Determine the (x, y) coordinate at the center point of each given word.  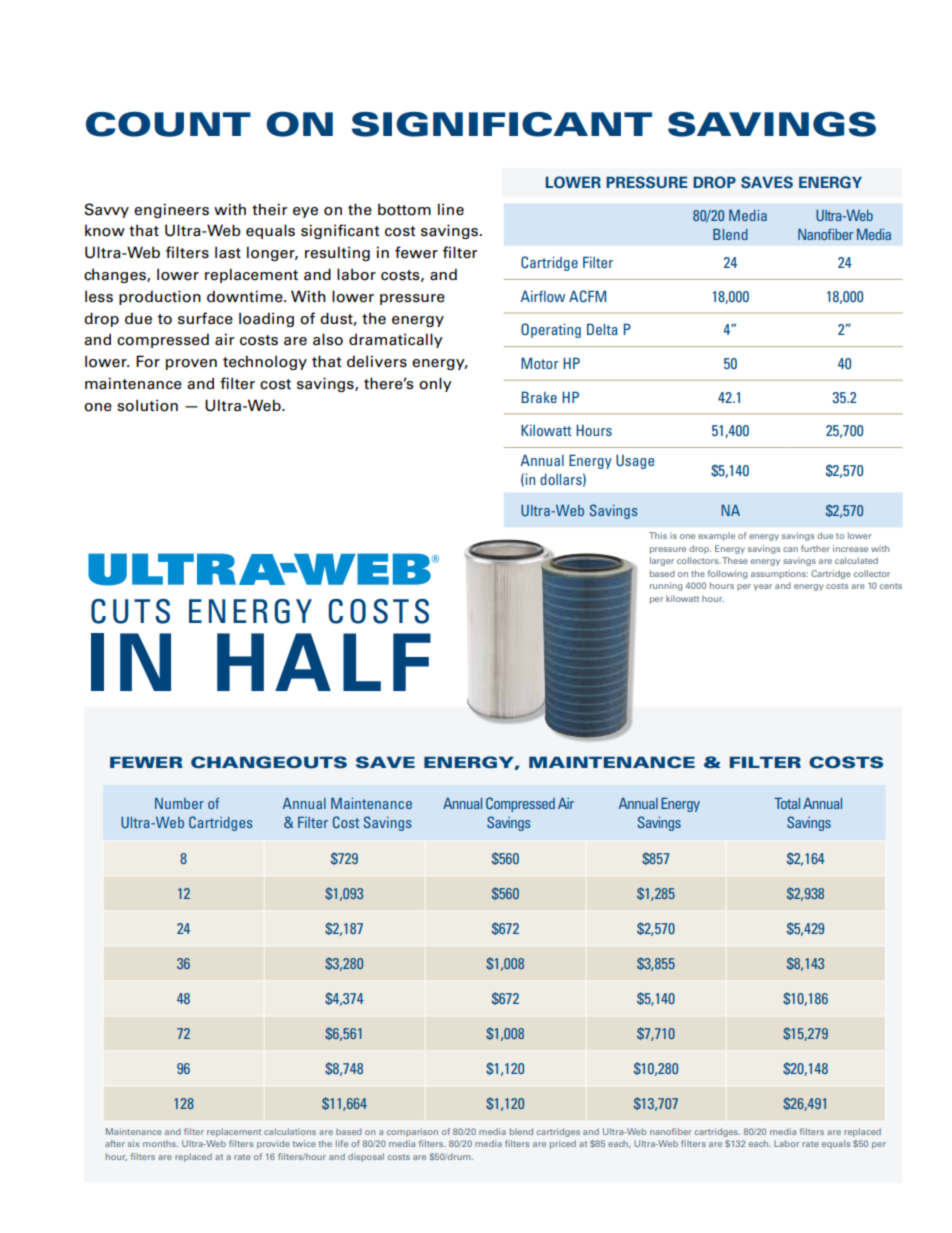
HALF (324, 662)
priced (563, 1144)
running (666, 586)
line (451, 209)
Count (168, 124)
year (763, 587)
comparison (412, 1132)
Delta (602, 329)
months (160, 1143)
